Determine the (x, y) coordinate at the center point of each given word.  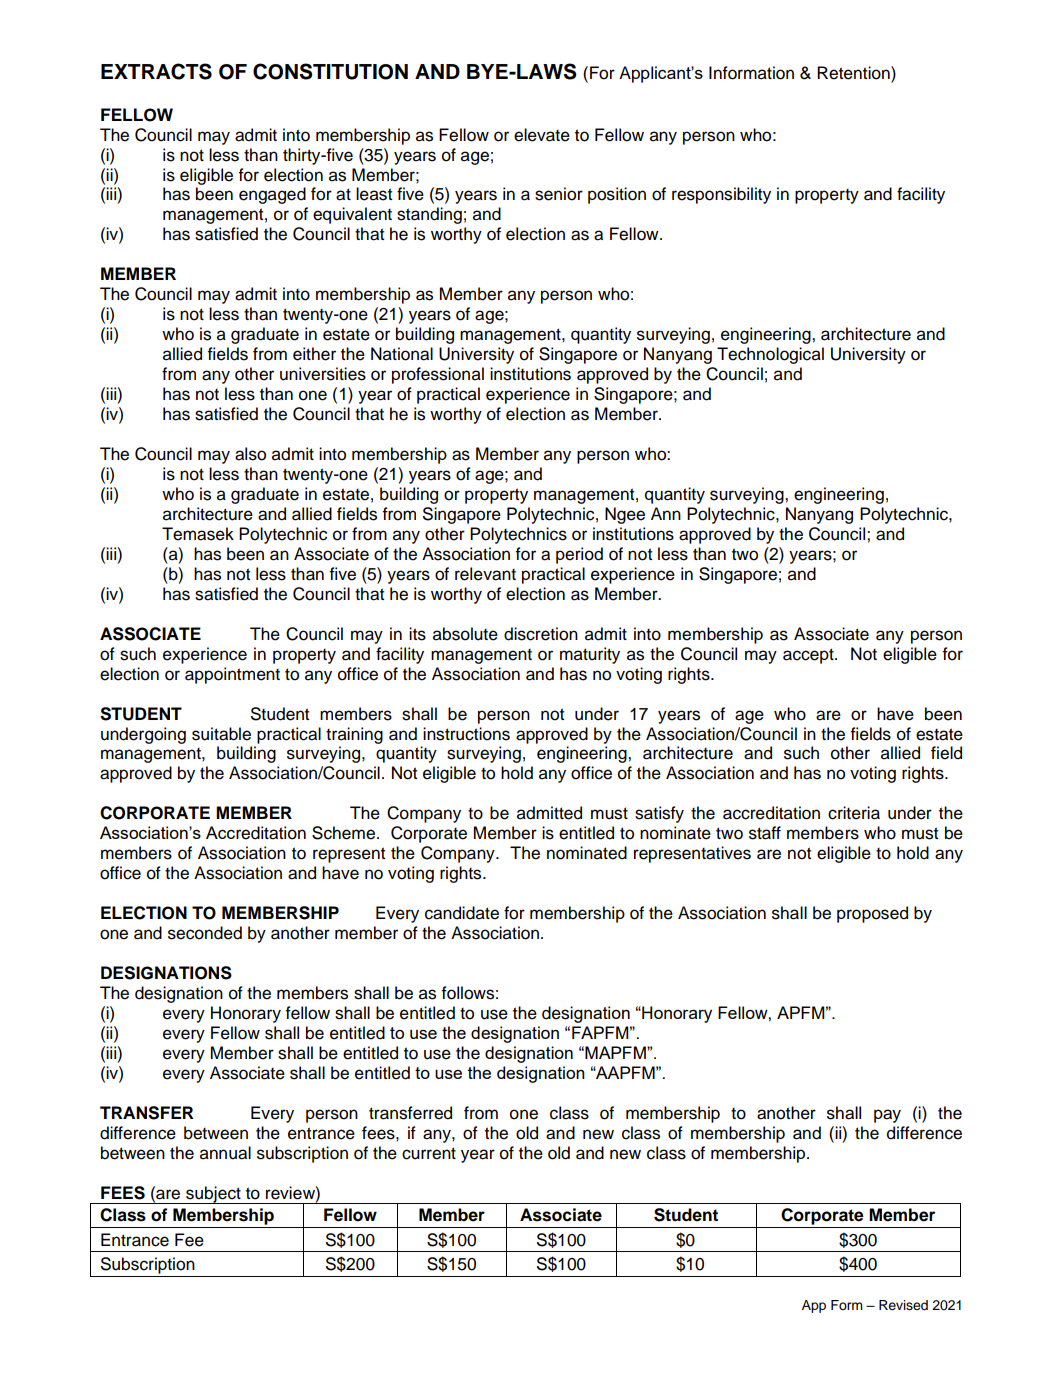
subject (213, 1195)
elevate (542, 135)
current (429, 1153)
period (579, 555)
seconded (205, 933)
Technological (770, 355)
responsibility (721, 195)
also (250, 454)
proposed (872, 914)
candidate (462, 913)
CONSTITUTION (330, 71)
